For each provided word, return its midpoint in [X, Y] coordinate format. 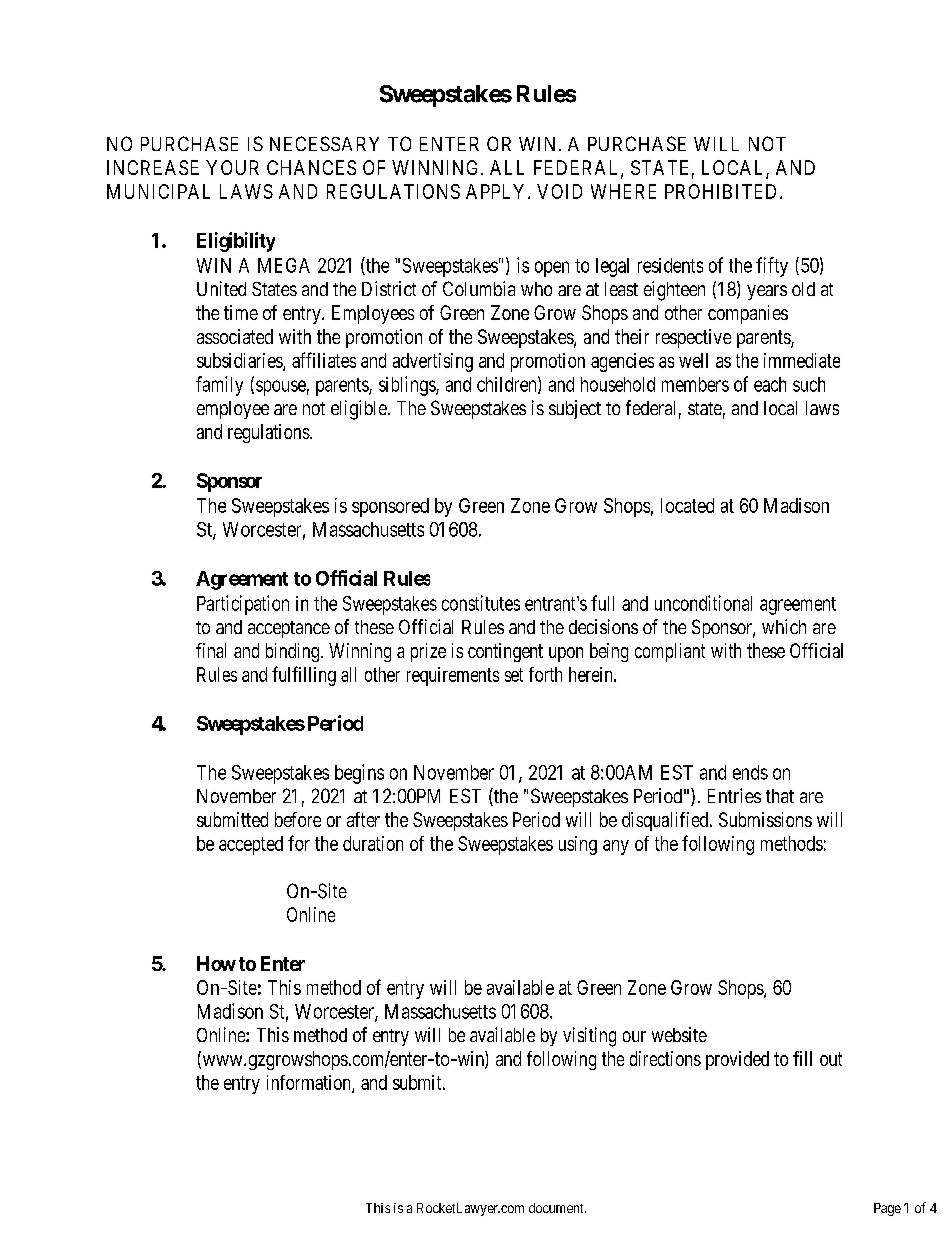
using [578, 845]
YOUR [232, 167]
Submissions [765, 819]
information [310, 1083]
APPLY [497, 191]
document [557, 1208]
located [687, 505]
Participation [243, 605]
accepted [251, 845]
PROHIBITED [723, 191]
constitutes [481, 603]
